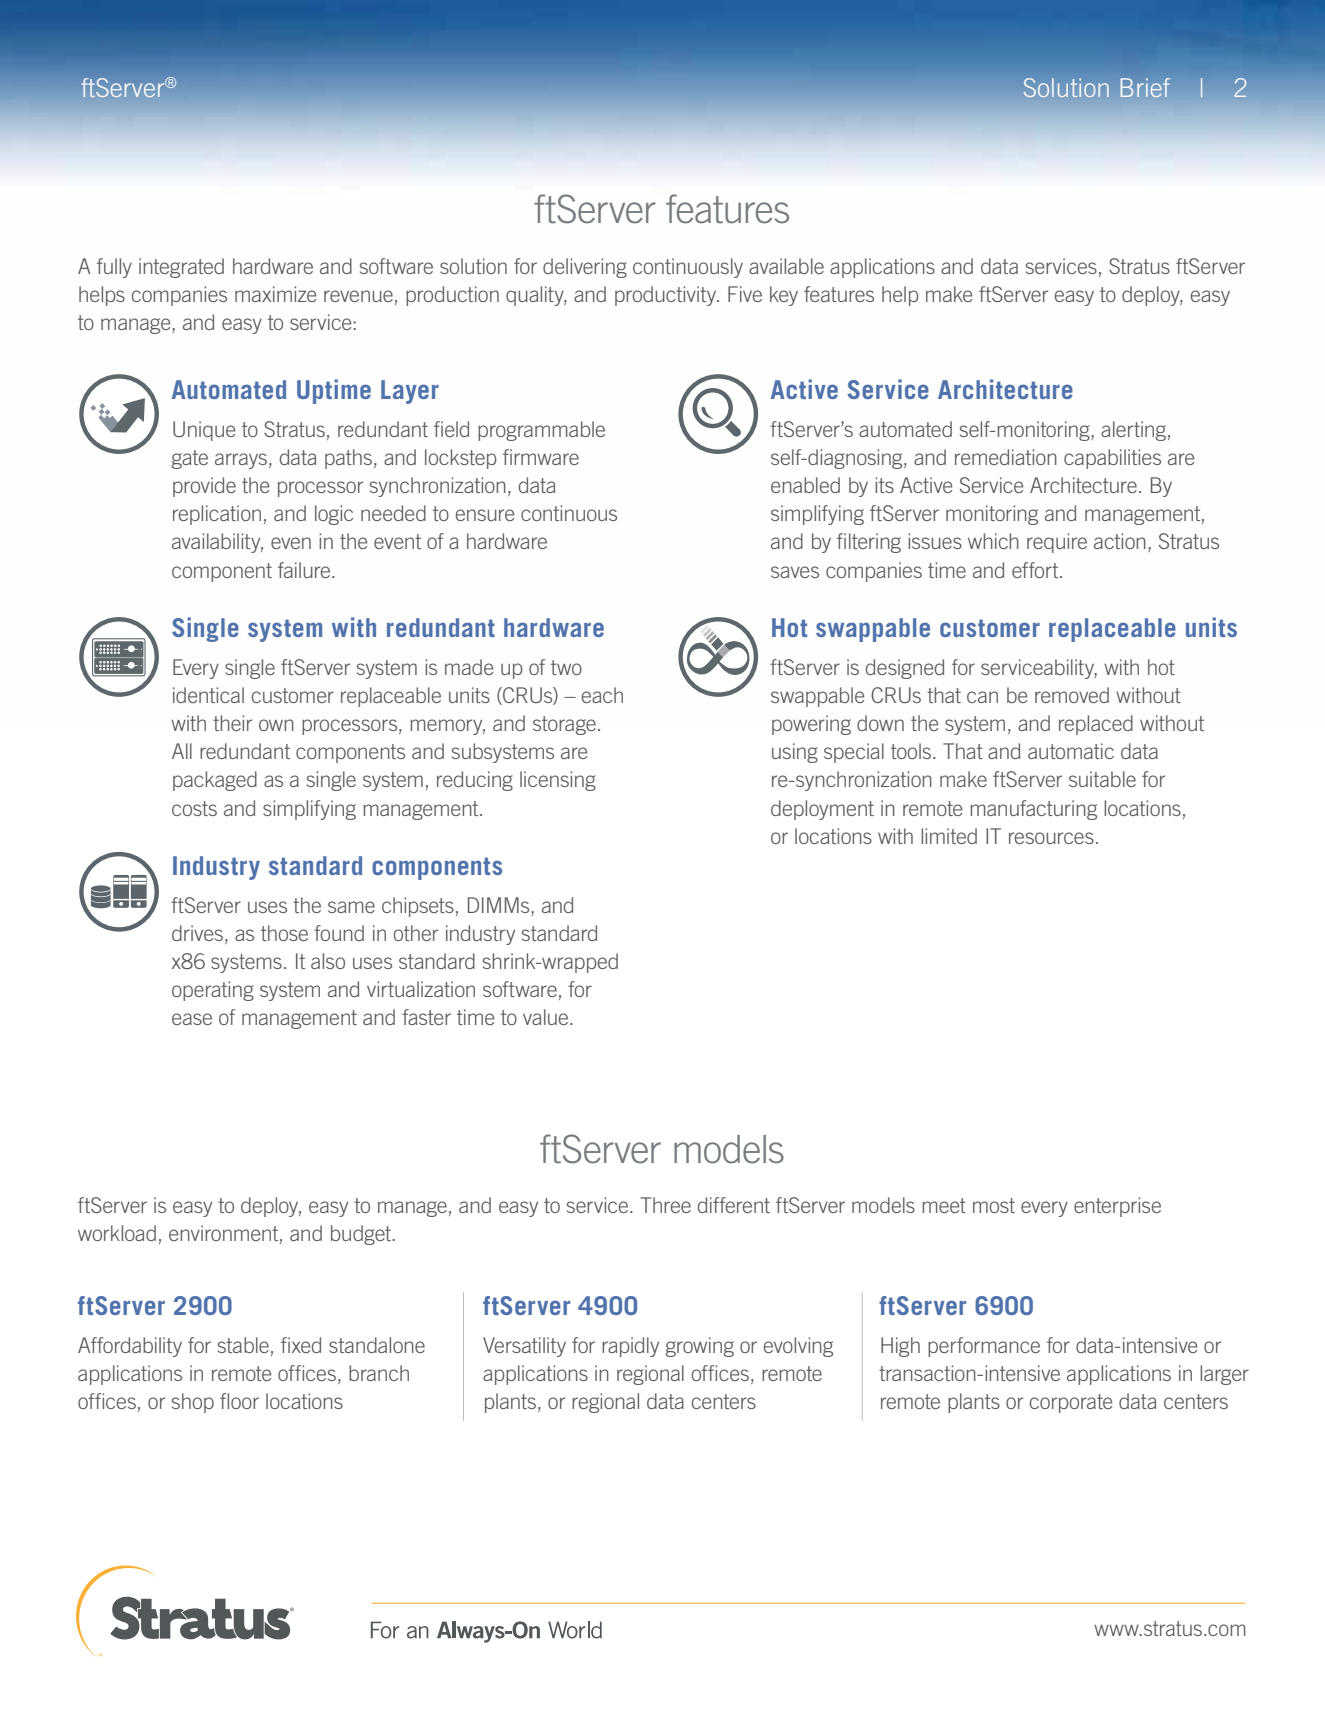 The width and height of the image is (1325, 1715). I want to click on require, so click(1057, 543).
